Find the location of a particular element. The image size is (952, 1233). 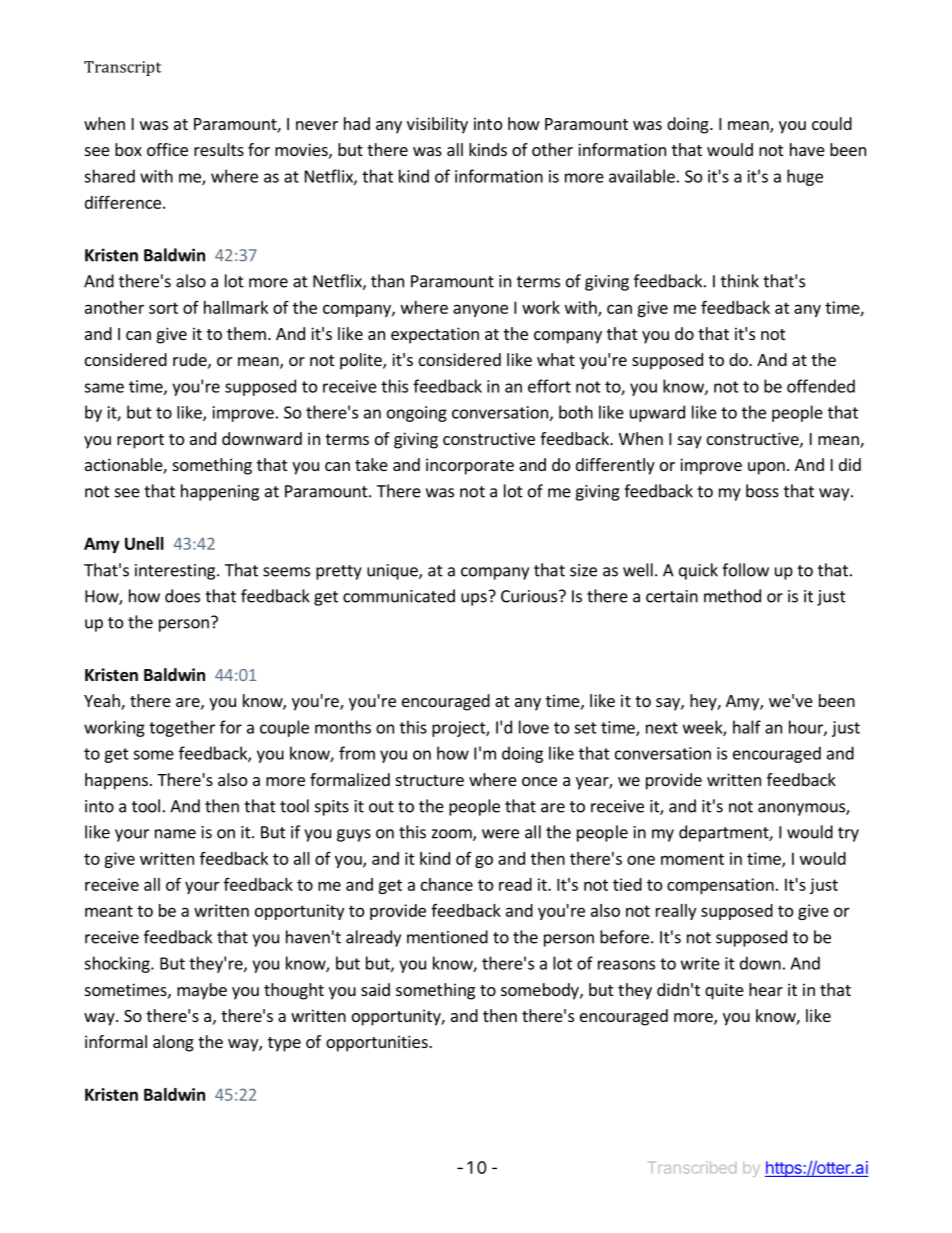

sort is located at coordinates (163, 308).
